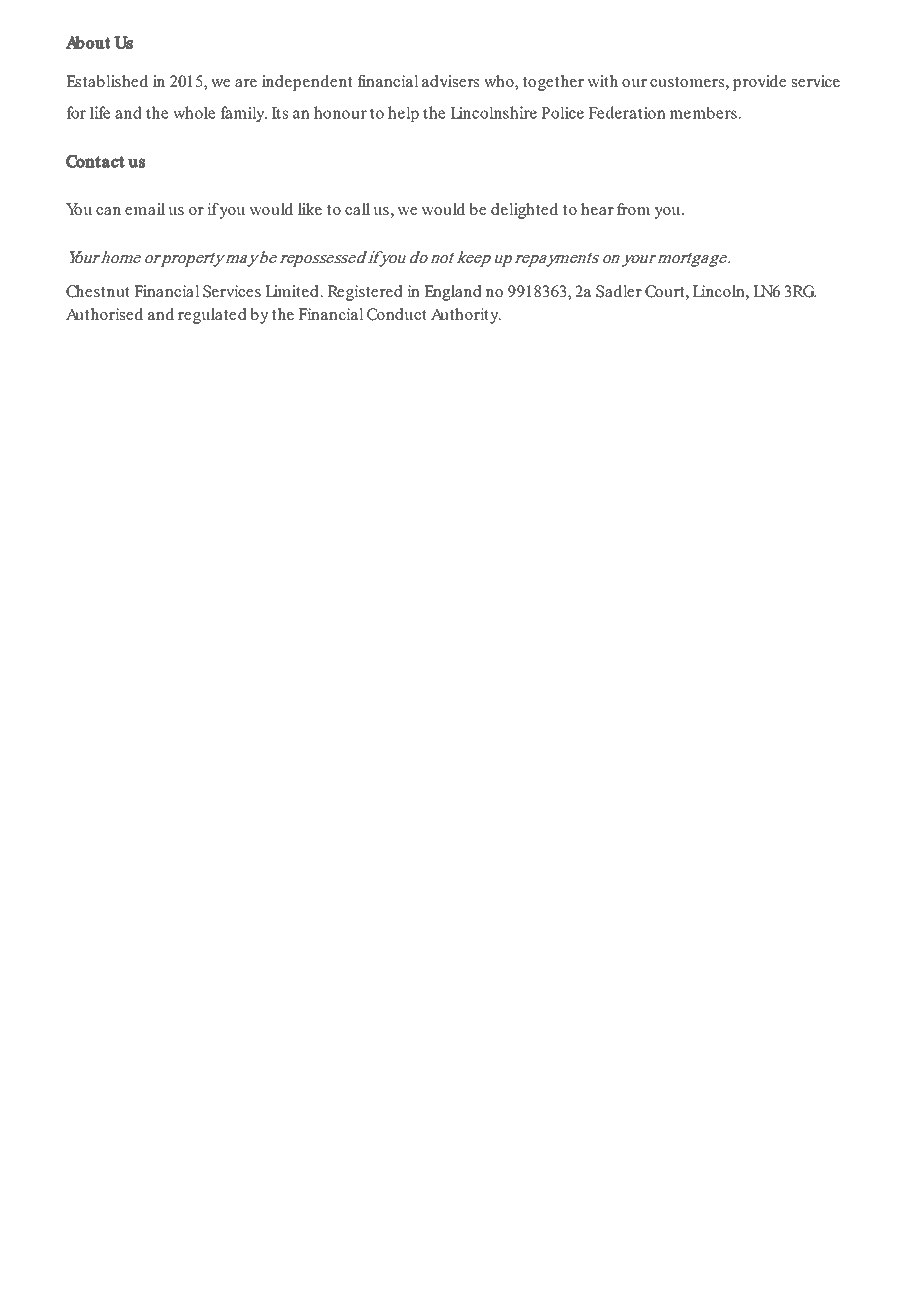 This page has width=924, height=1308. What do you see at coordinates (95, 161) in the page?
I see `Contact` at bounding box center [95, 161].
